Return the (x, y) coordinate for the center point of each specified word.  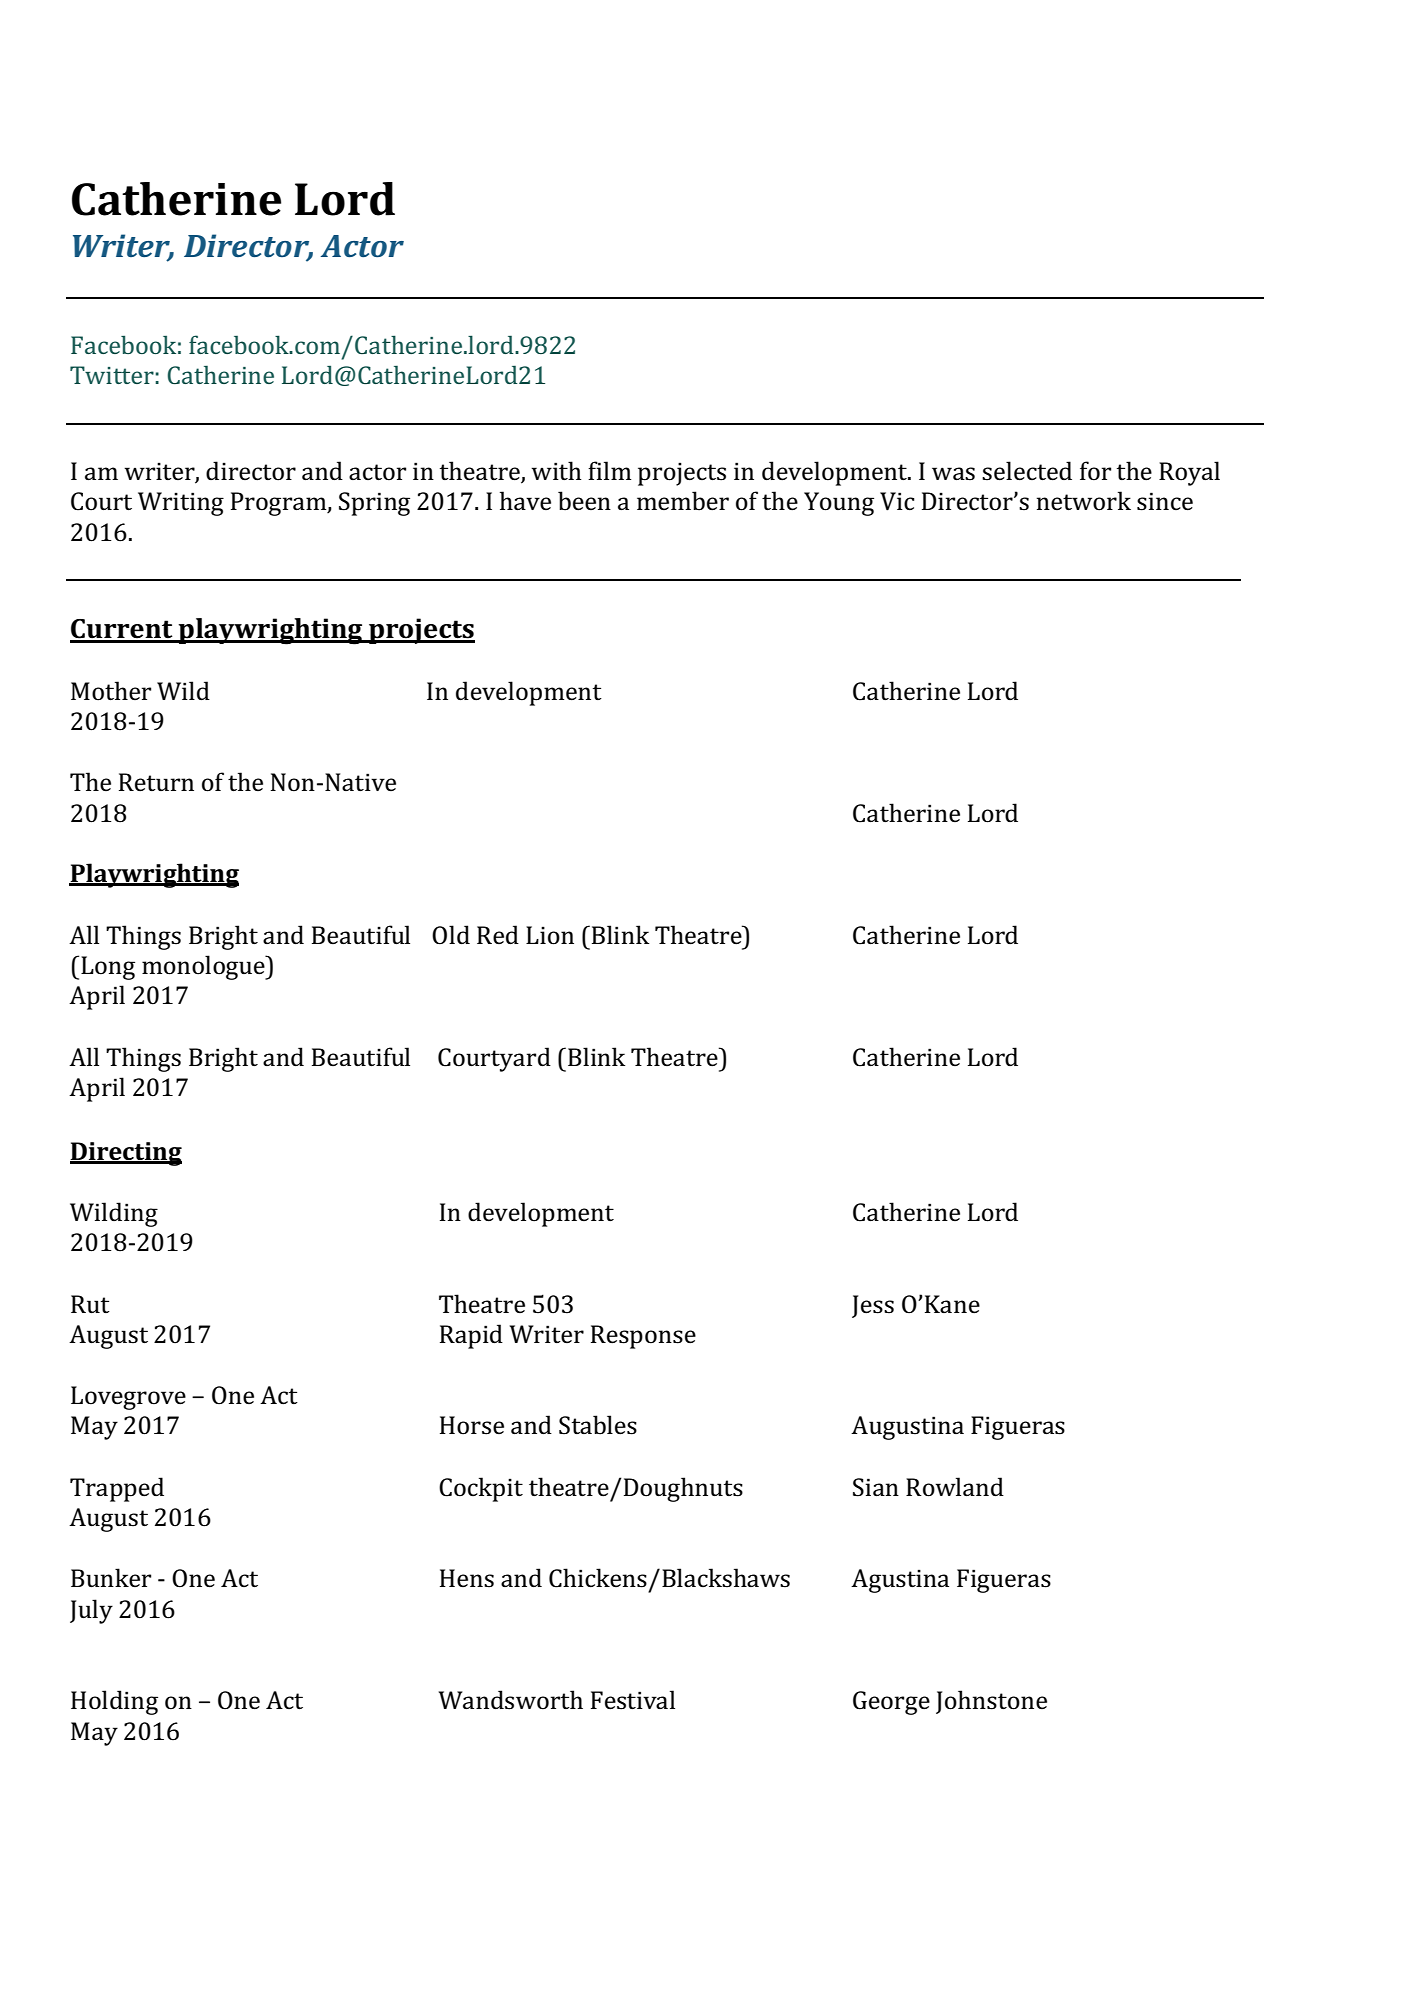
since (1165, 501)
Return (156, 782)
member (683, 501)
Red (498, 935)
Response (643, 1337)
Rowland (955, 1487)
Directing (126, 1154)
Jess (873, 1306)
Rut (90, 1304)
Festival (633, 1700)
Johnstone (991, 1702)
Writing (181, 504)
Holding (114, 1702)
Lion (550, 935)
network (1084, 501)
